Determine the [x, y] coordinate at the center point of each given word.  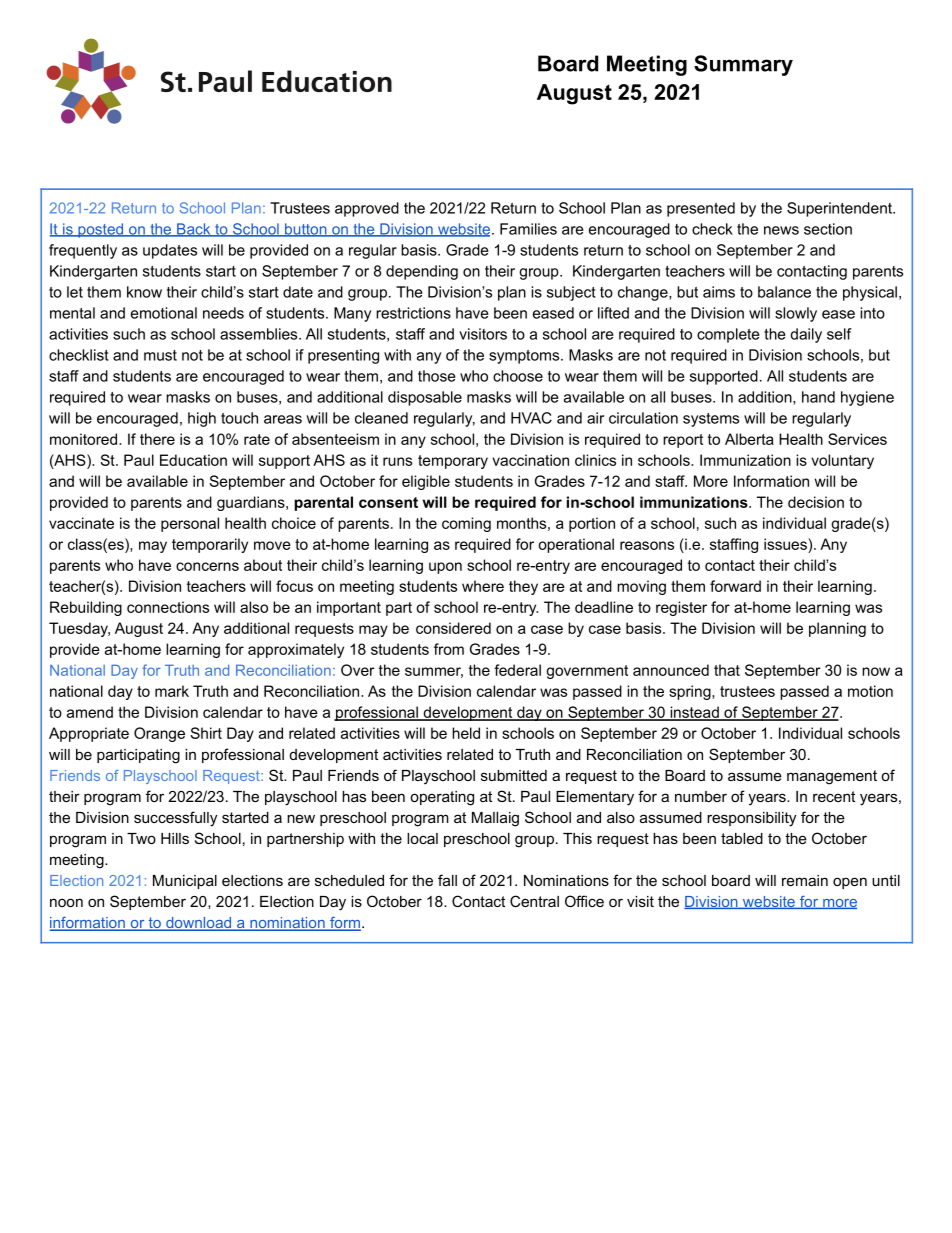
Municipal [185, 882]
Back [194, 230]
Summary [743, 65]
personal [190, 524]
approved [367, 209]
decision [816, 502]
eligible [426, 482]
